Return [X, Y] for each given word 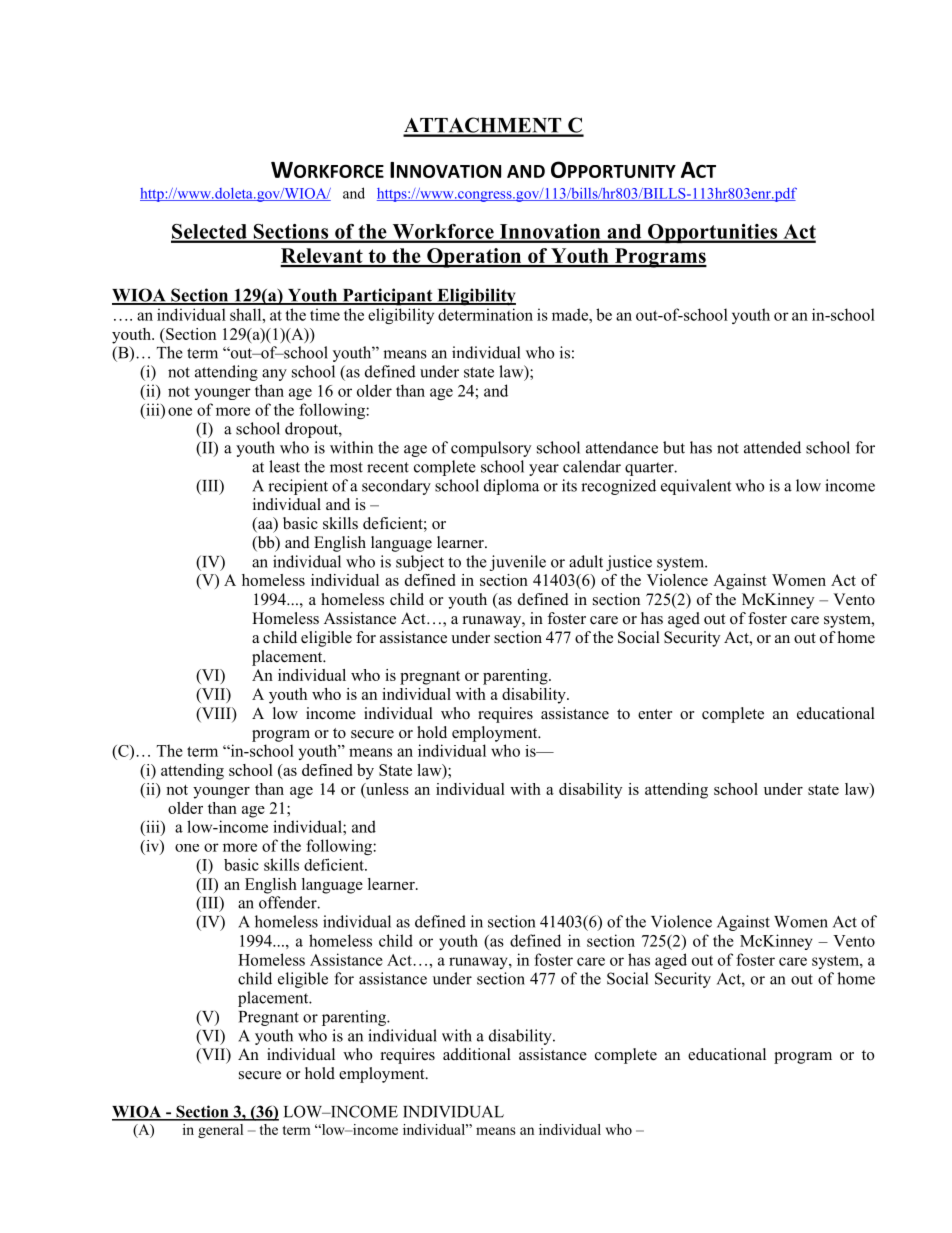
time [325, 314]
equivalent [696, 487]
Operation [474, 258]
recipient [298, 487]
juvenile [518, 563]
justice [629, 563]
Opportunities [713, 233]
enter [655, 714]
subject [420, 563]
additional [477, 1054]
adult [586, 561]
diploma [511, 487]
